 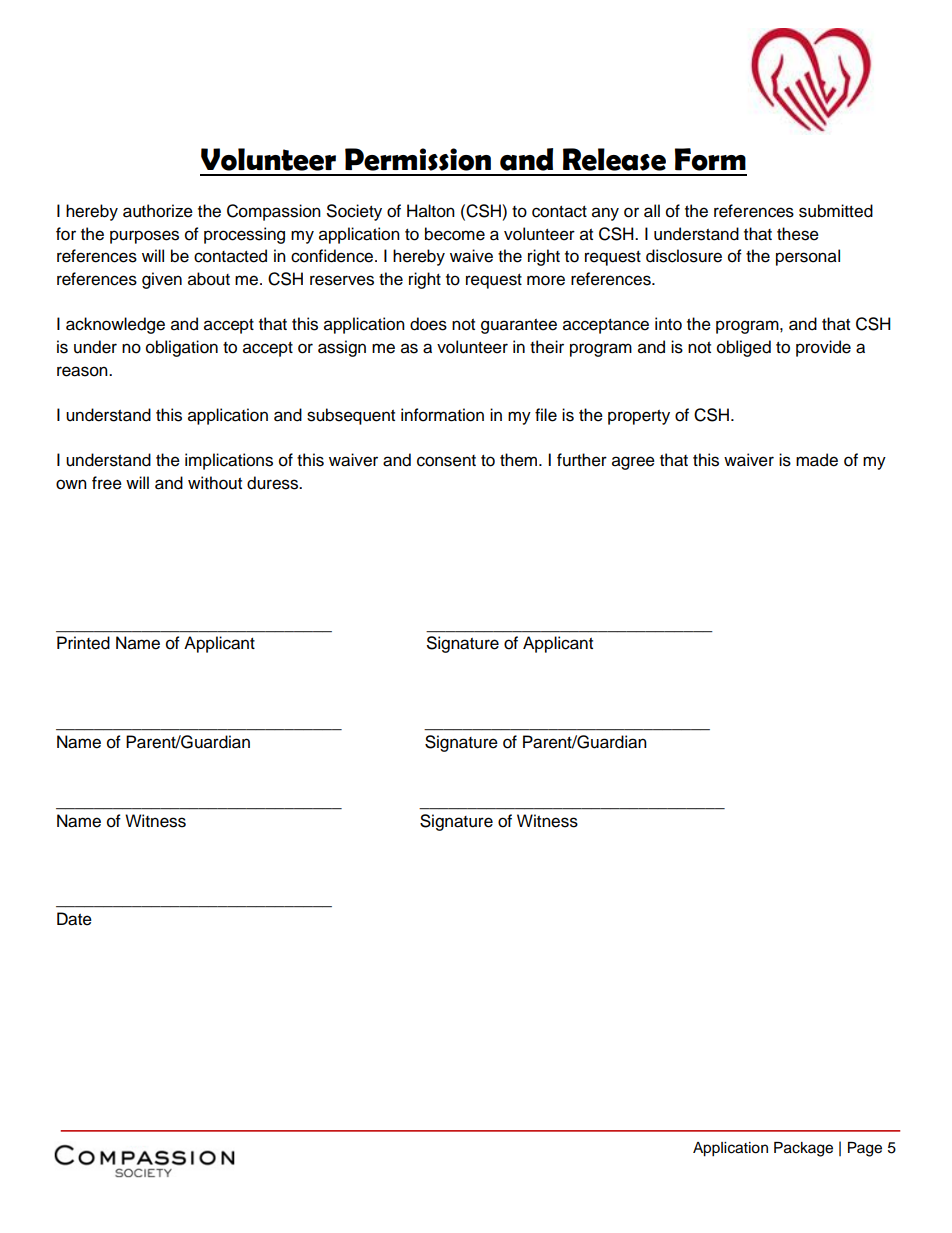 I want to click on made, so click(x=817, y=460).
